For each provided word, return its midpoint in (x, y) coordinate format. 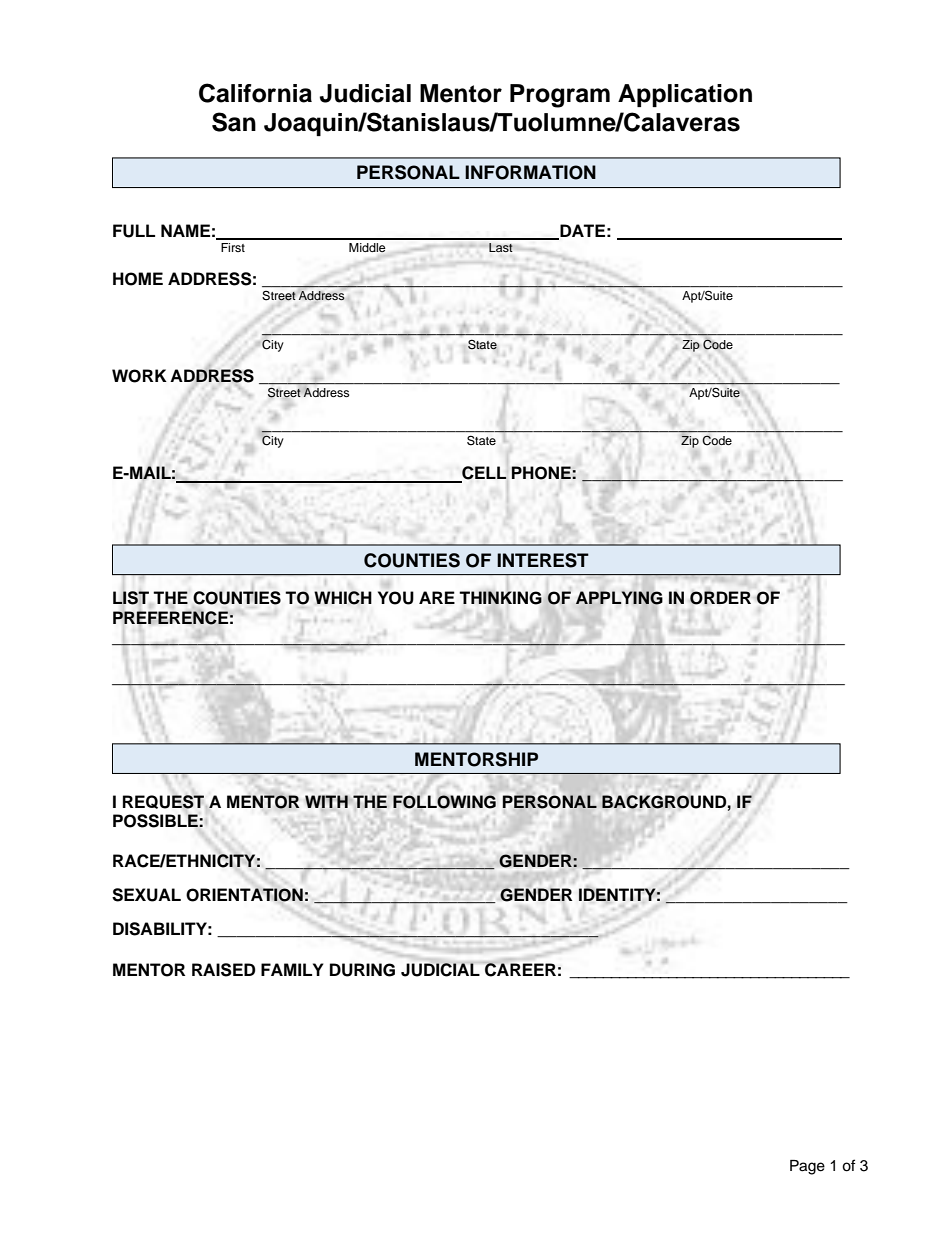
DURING (362, 970)
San (234, 122)
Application (685, 95)
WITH (326, 801)
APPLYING (619, 598)
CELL (483, 474)
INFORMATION (530, 172)
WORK (139, 376)
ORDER (720, 598)
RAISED (223, 970)
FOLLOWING (444, 802)
